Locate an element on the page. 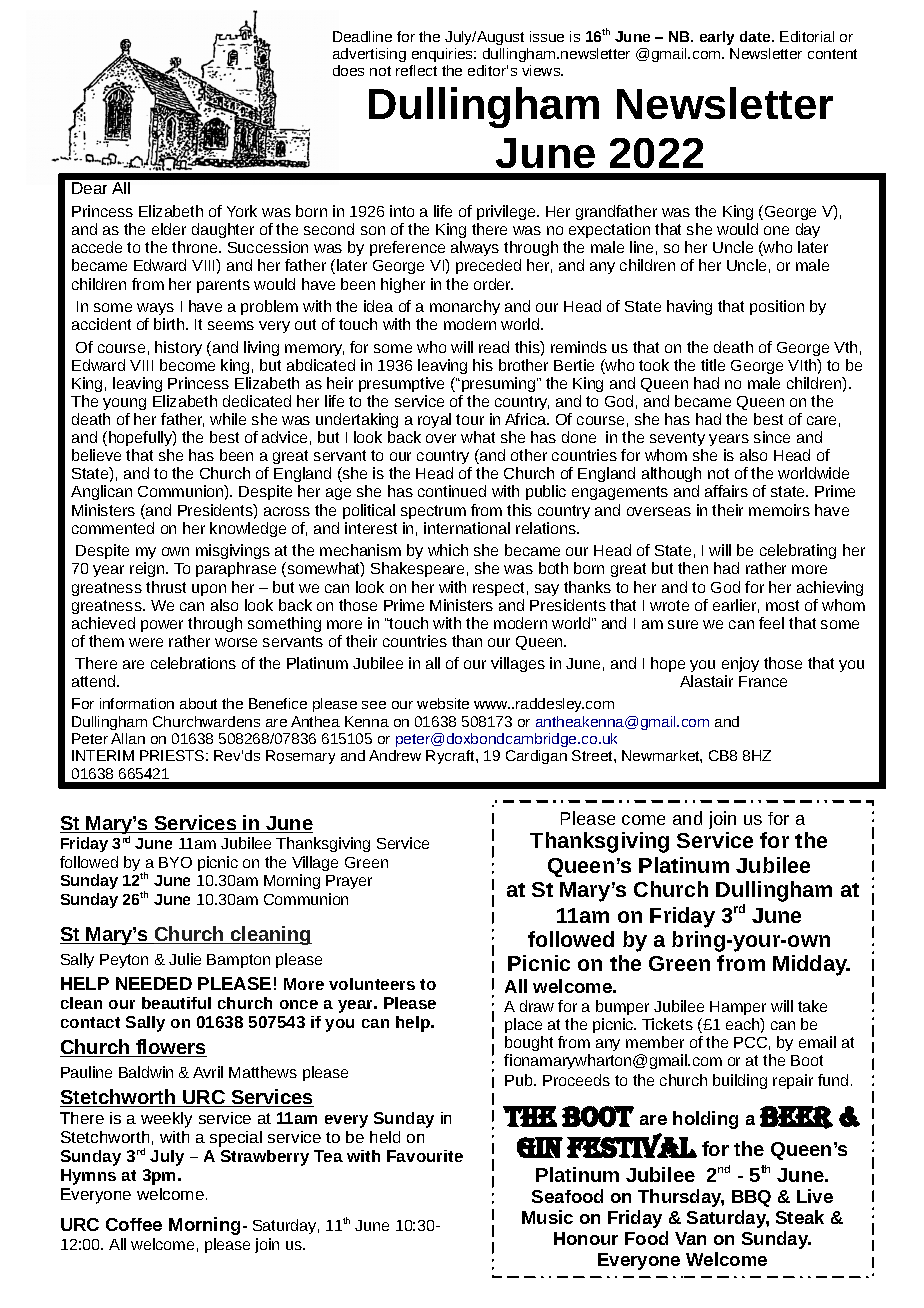 This document has width=924, height=1308. date is located at coordinates (756, 36).
